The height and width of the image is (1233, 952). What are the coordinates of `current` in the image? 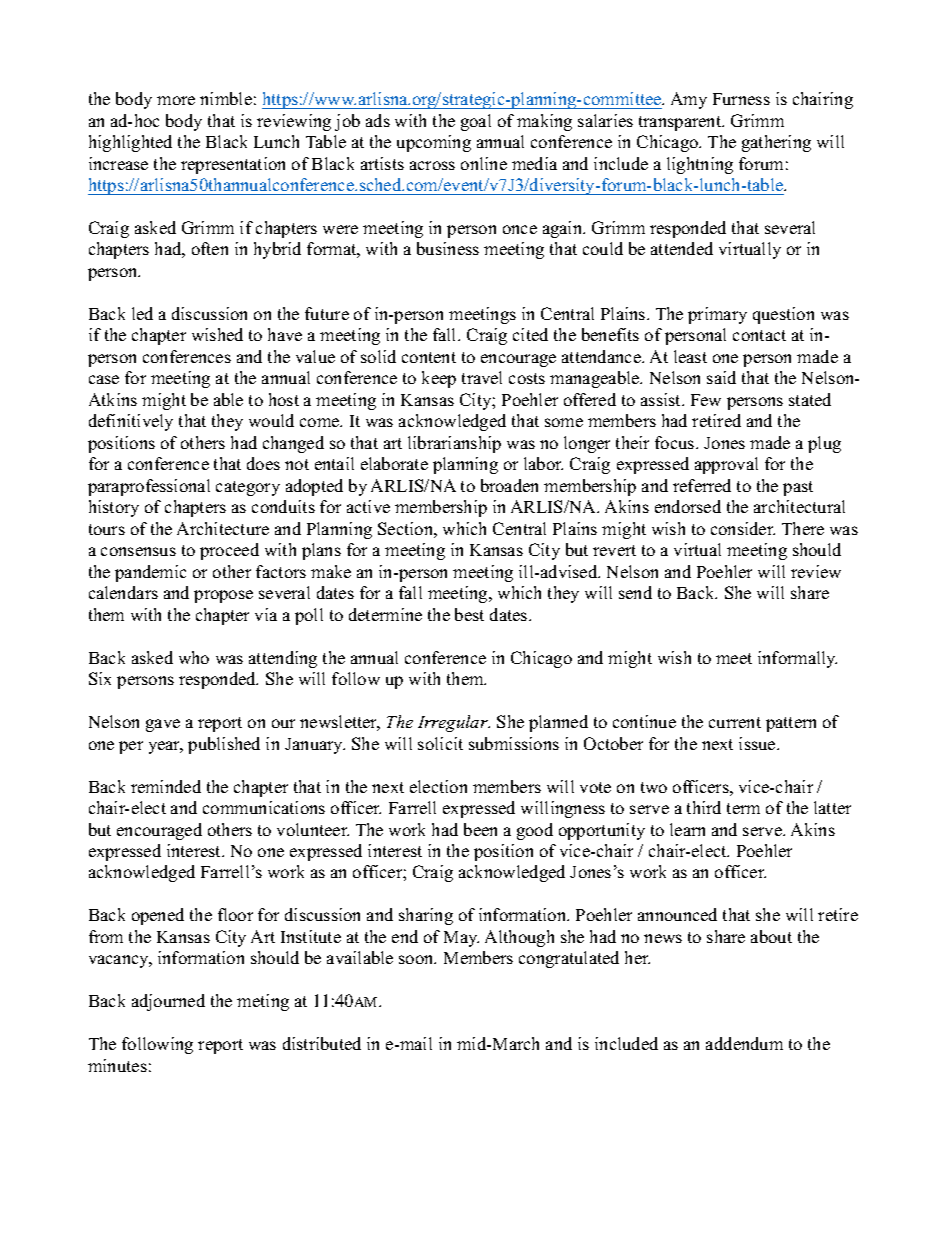 It's located at (735, 722).
